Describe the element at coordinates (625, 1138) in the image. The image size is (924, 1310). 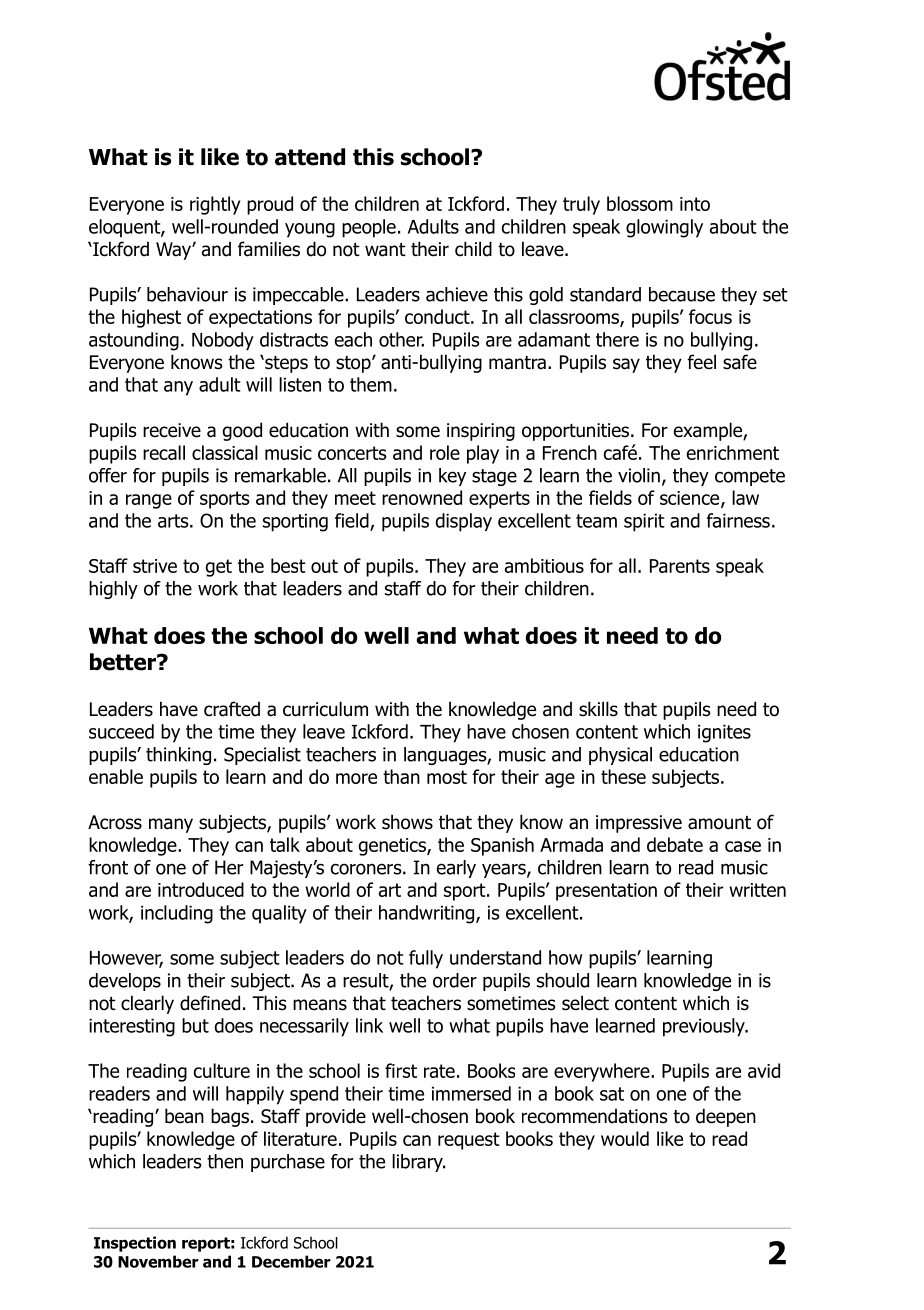
I see `would` at that location.
